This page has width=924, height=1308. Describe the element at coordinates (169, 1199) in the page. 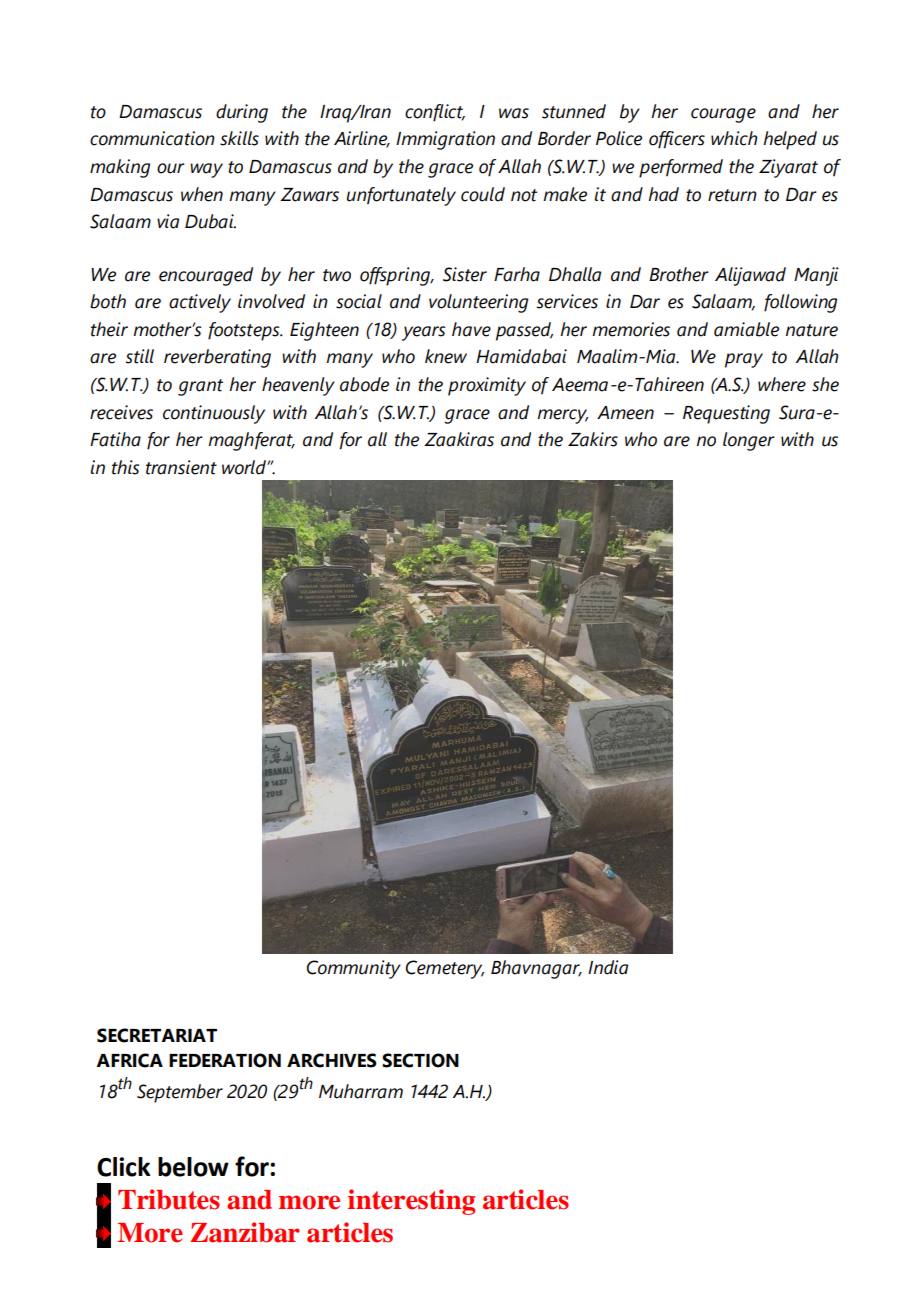

I see `Tributes` at that location.
